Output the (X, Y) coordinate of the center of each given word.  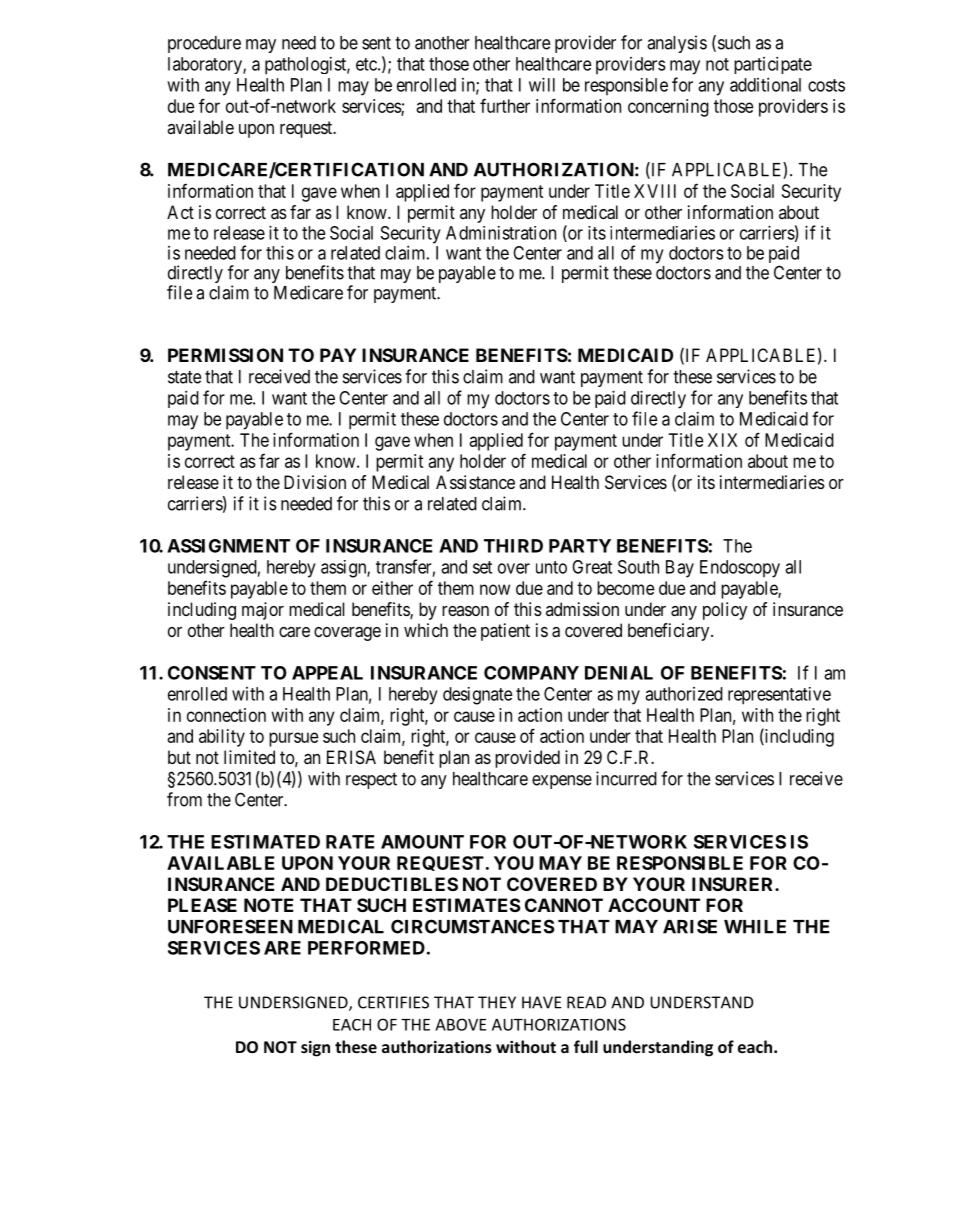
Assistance (475, 482)
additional (765, 85)
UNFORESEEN (230, 926)
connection (226, 715)
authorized (684, 694)
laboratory (206, 65)
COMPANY (531, 673)
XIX (722, 440)
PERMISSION (225, 355)
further (505, 105)
